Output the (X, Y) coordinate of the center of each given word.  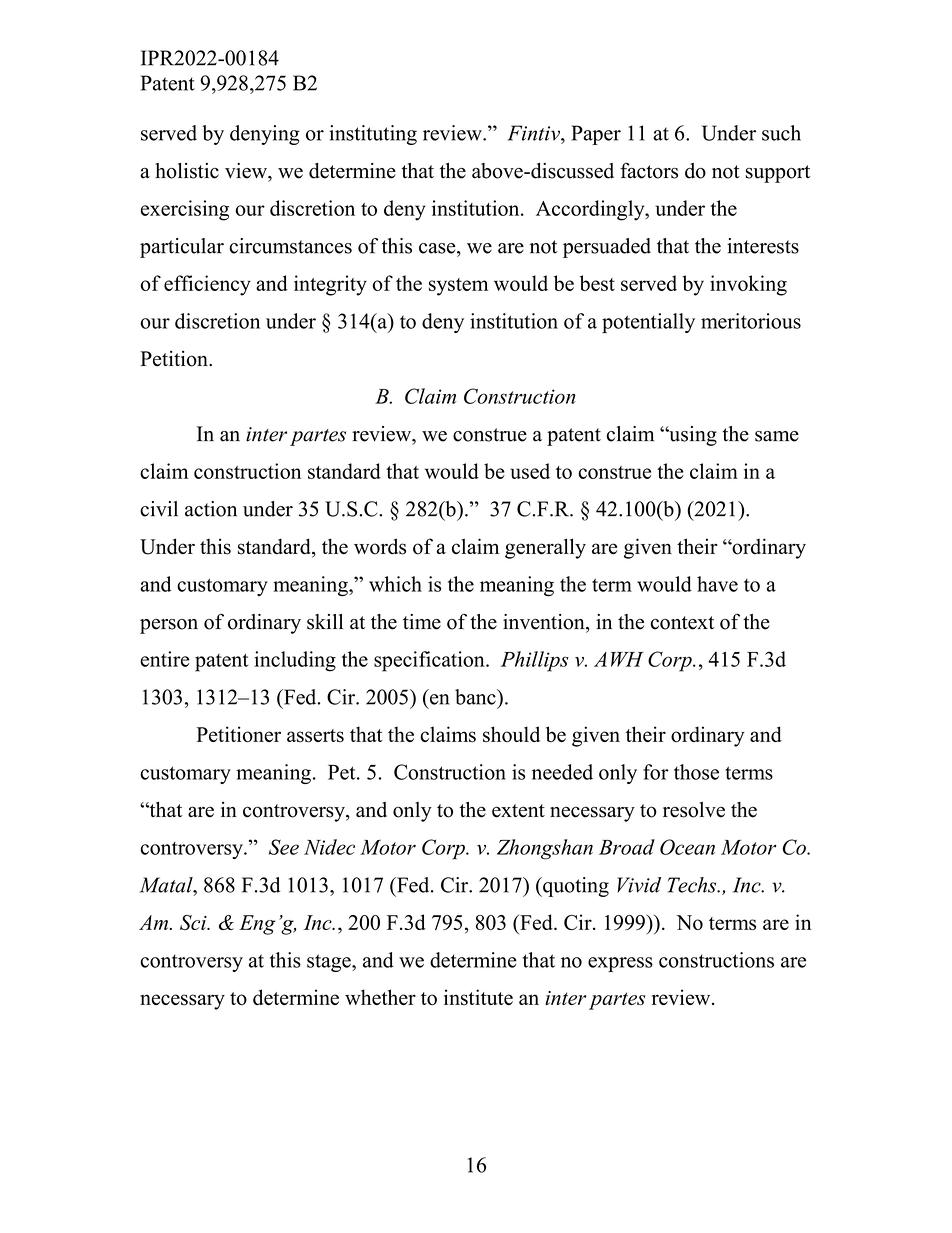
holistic (187, 171)
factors (649, 170)
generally (545, 548)
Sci (194, 922)
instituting (373, 135)
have (717, 584)
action (211, 509)
